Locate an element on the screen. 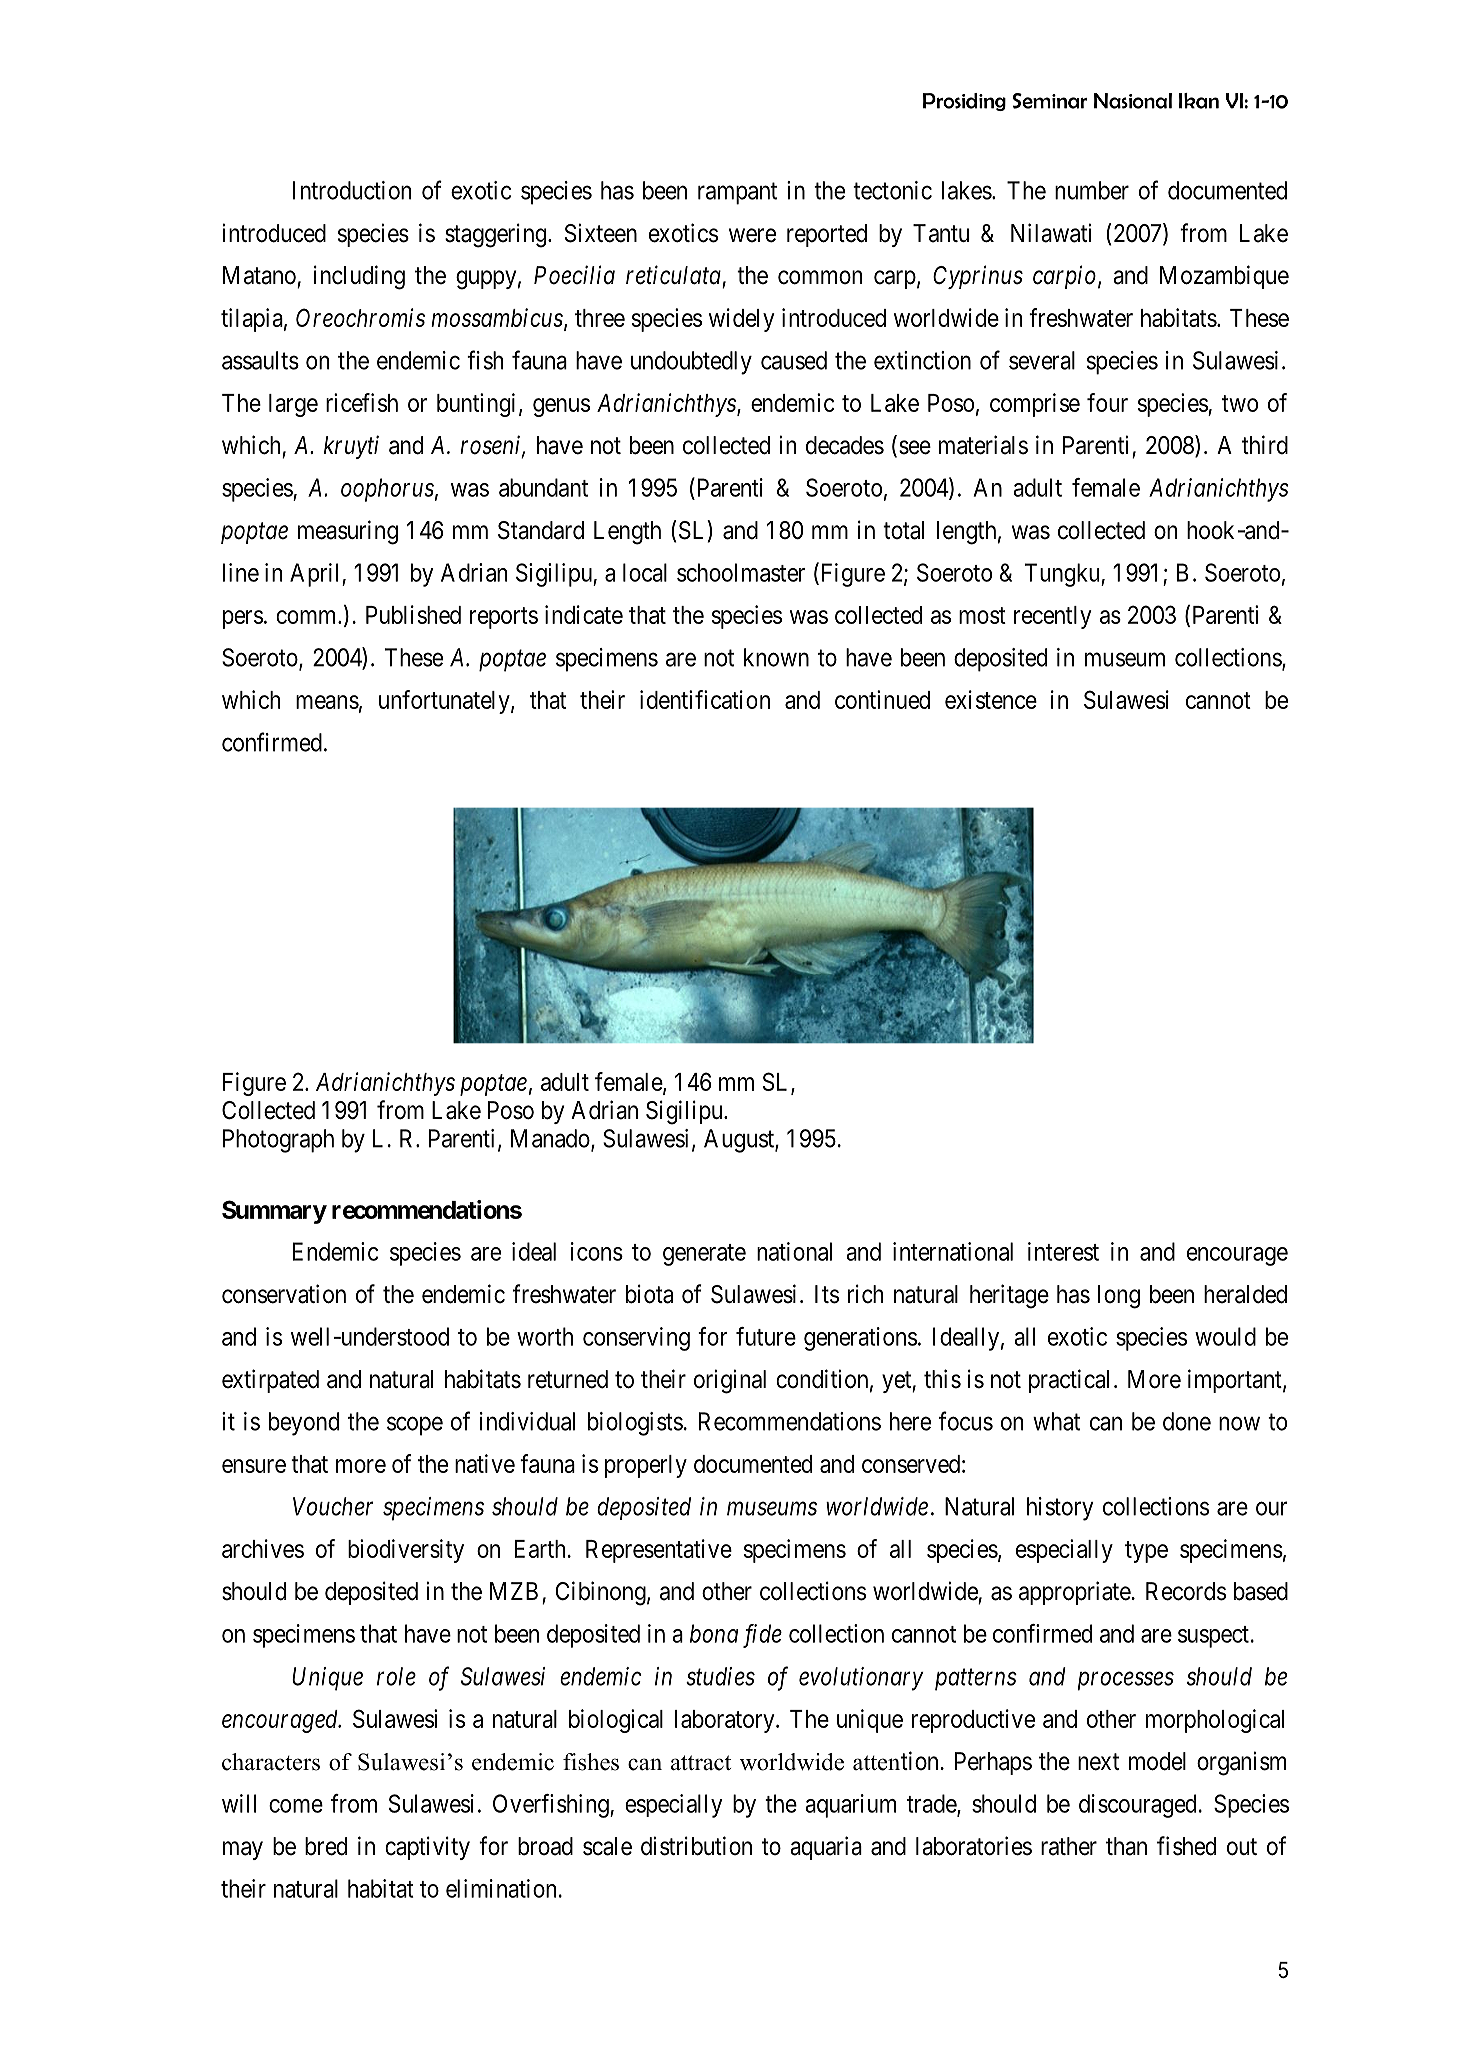 The width and height of the screenshot is (1465, 2072). Introduction is located at coordinates (352, 190).
